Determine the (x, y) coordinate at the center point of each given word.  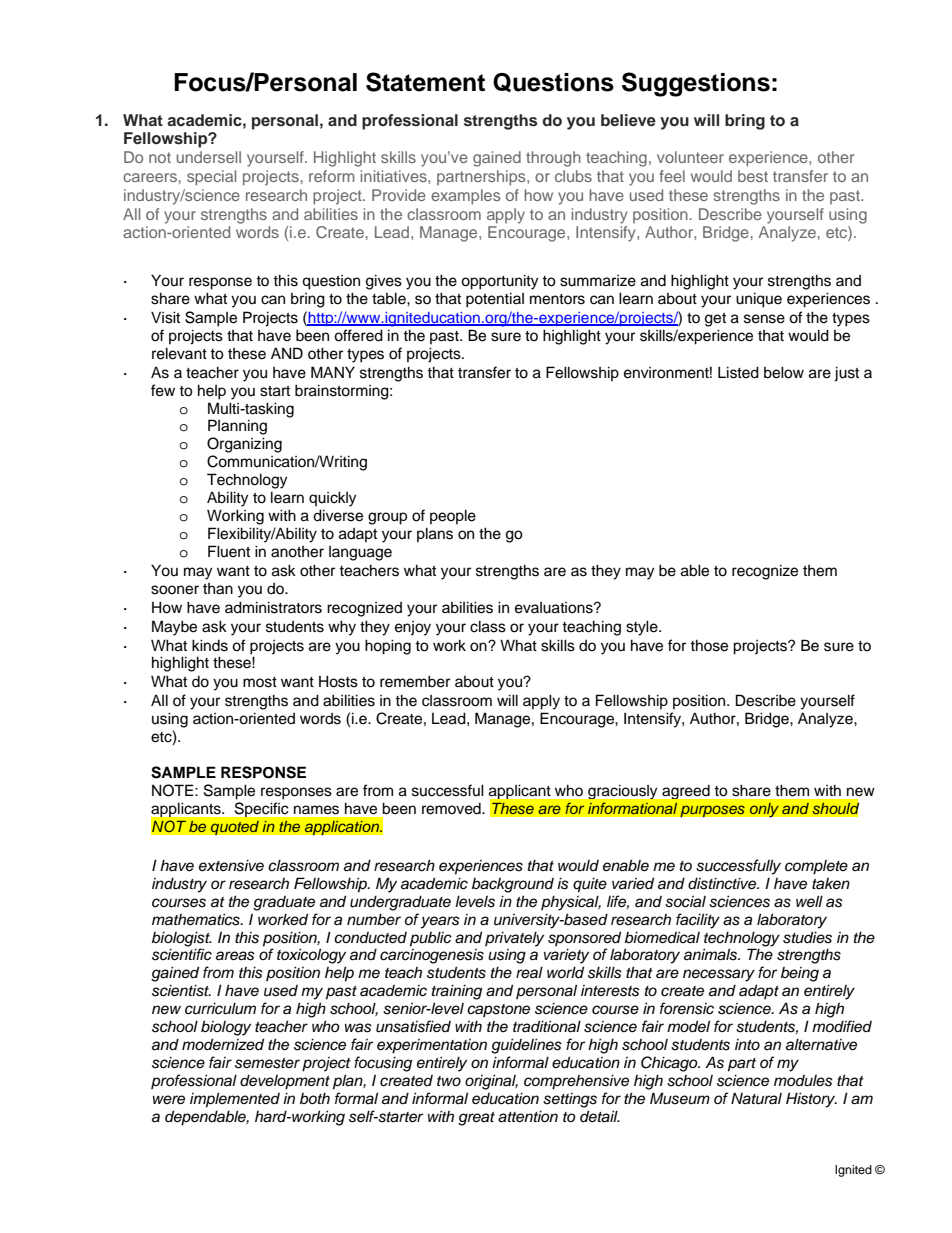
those (709, 645)
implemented (235, 1100)
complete (816, 867)
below (784, 372)
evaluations (555, 608)
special (211, 178)
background (513, 885)
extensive (231, 865)
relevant (179, 353)
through (553, 159)
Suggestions (696, 84)
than (218, 589)
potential (495, 300)
